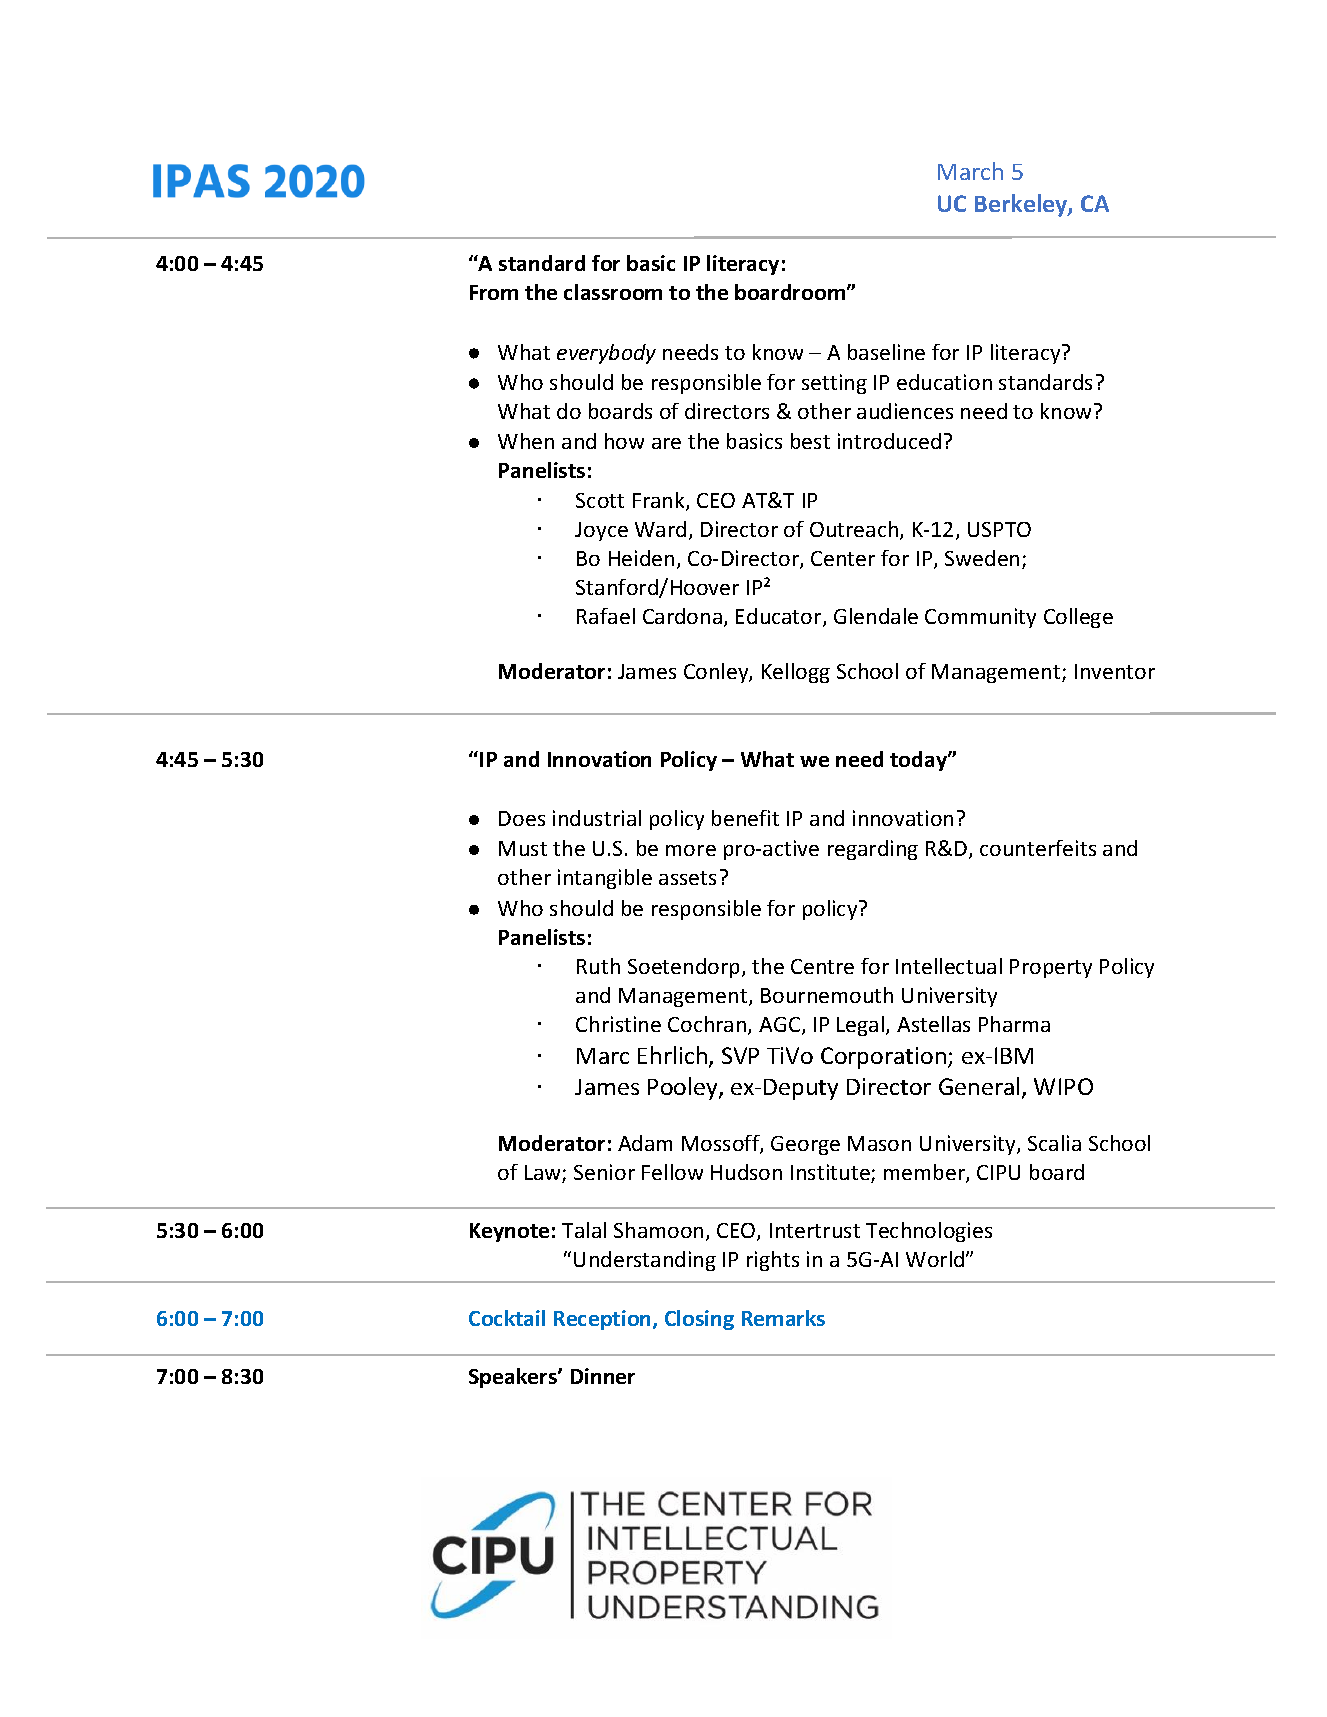 The height and width of the document is (1717, 1327). What do you see at coordinates (843, 558) in the document?
I see `Center` at bounding box center [843, 558].
